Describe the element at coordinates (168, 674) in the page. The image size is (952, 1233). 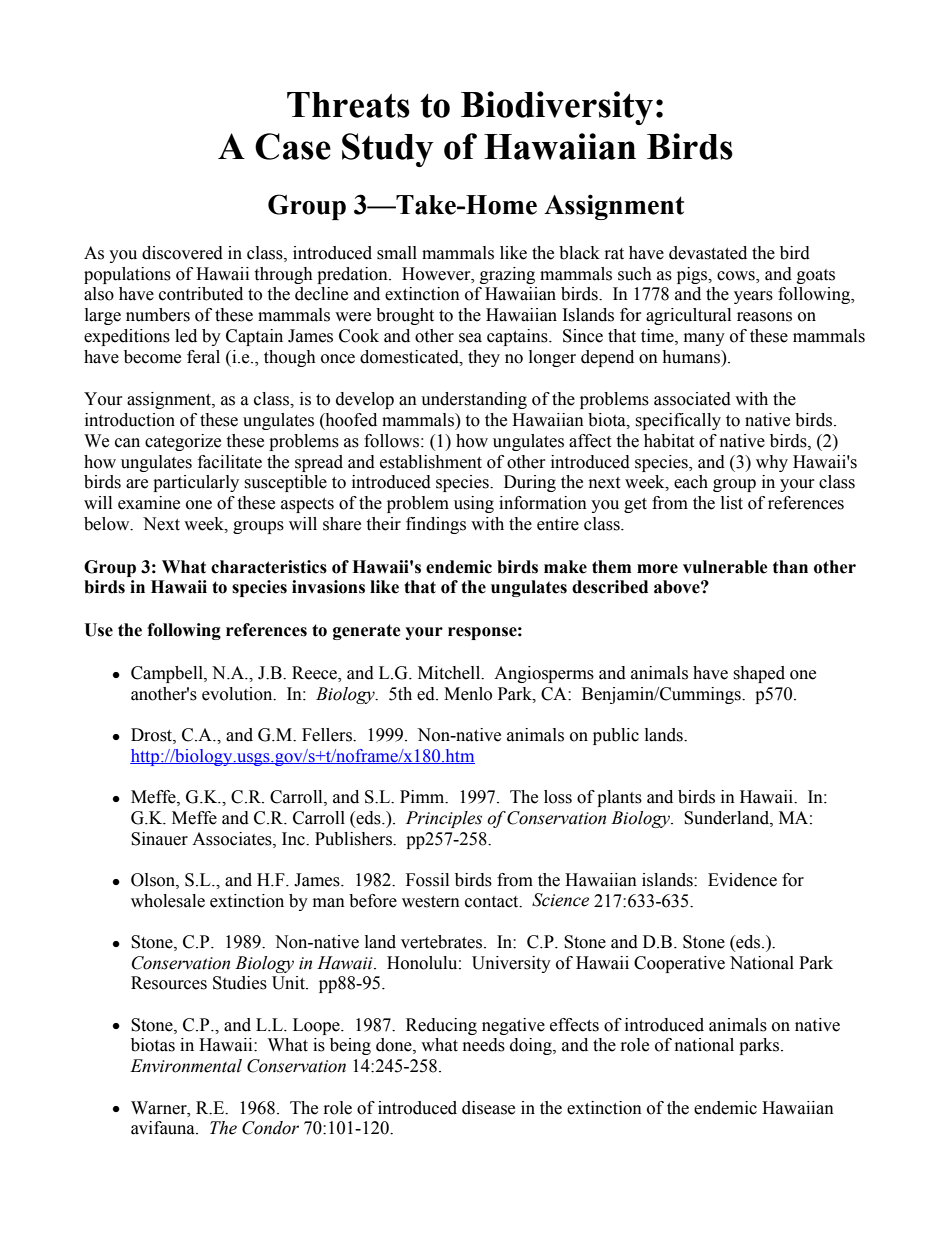
I see `Campbell` at that location.
